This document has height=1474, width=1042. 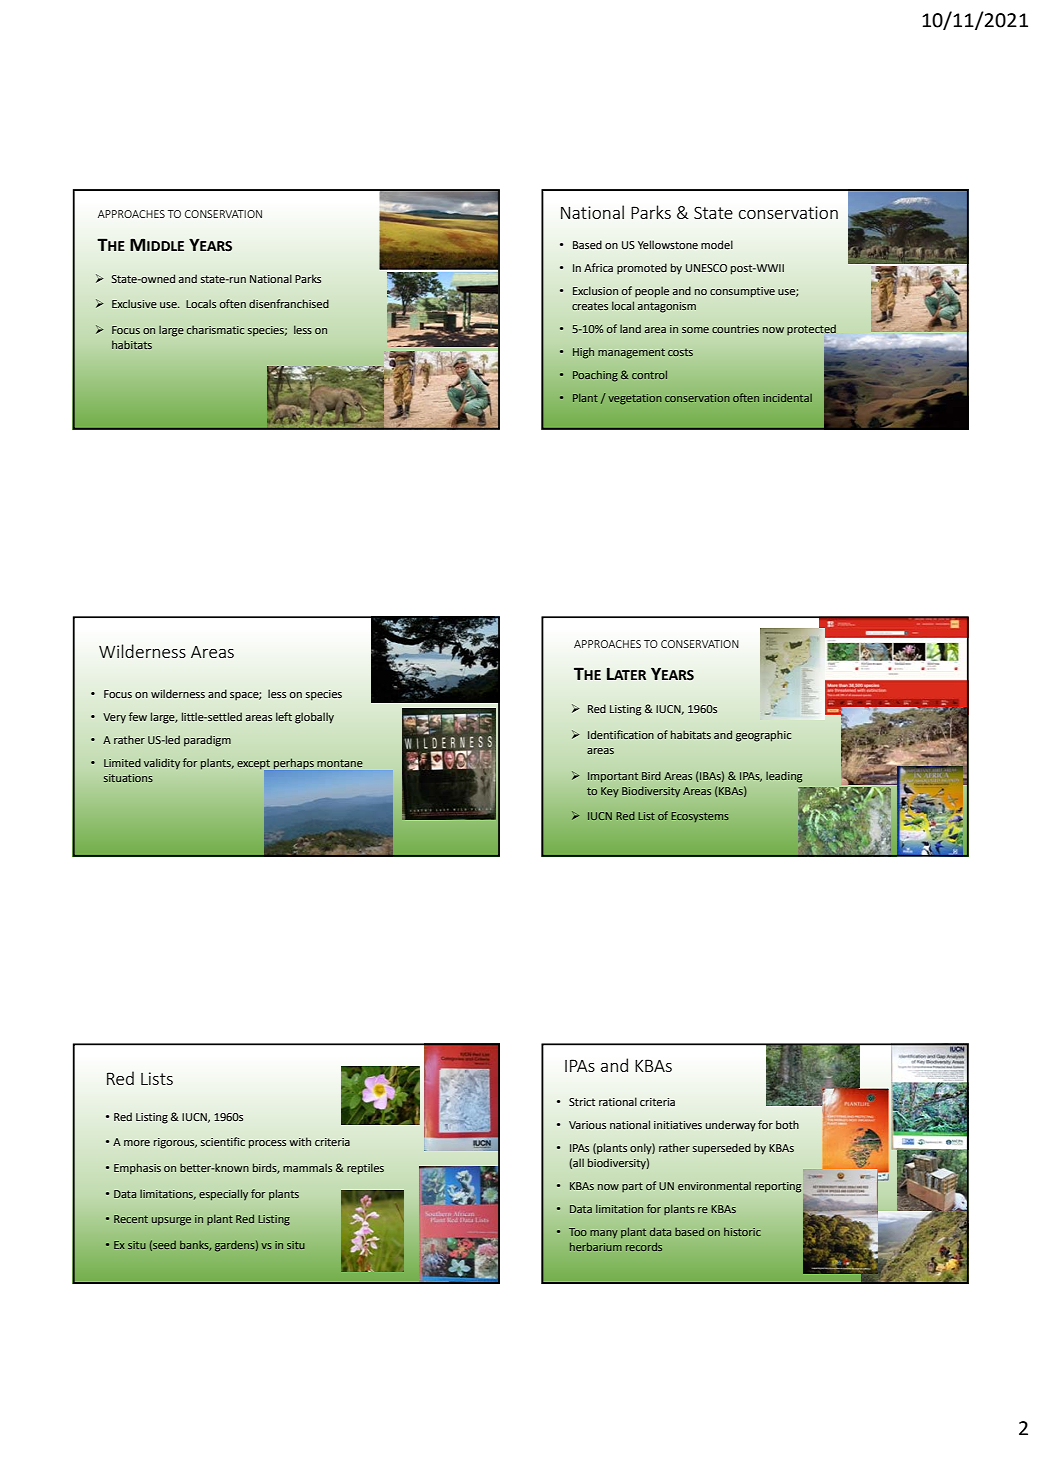 I want to click on charismatic, so click(x=215, y=330).
